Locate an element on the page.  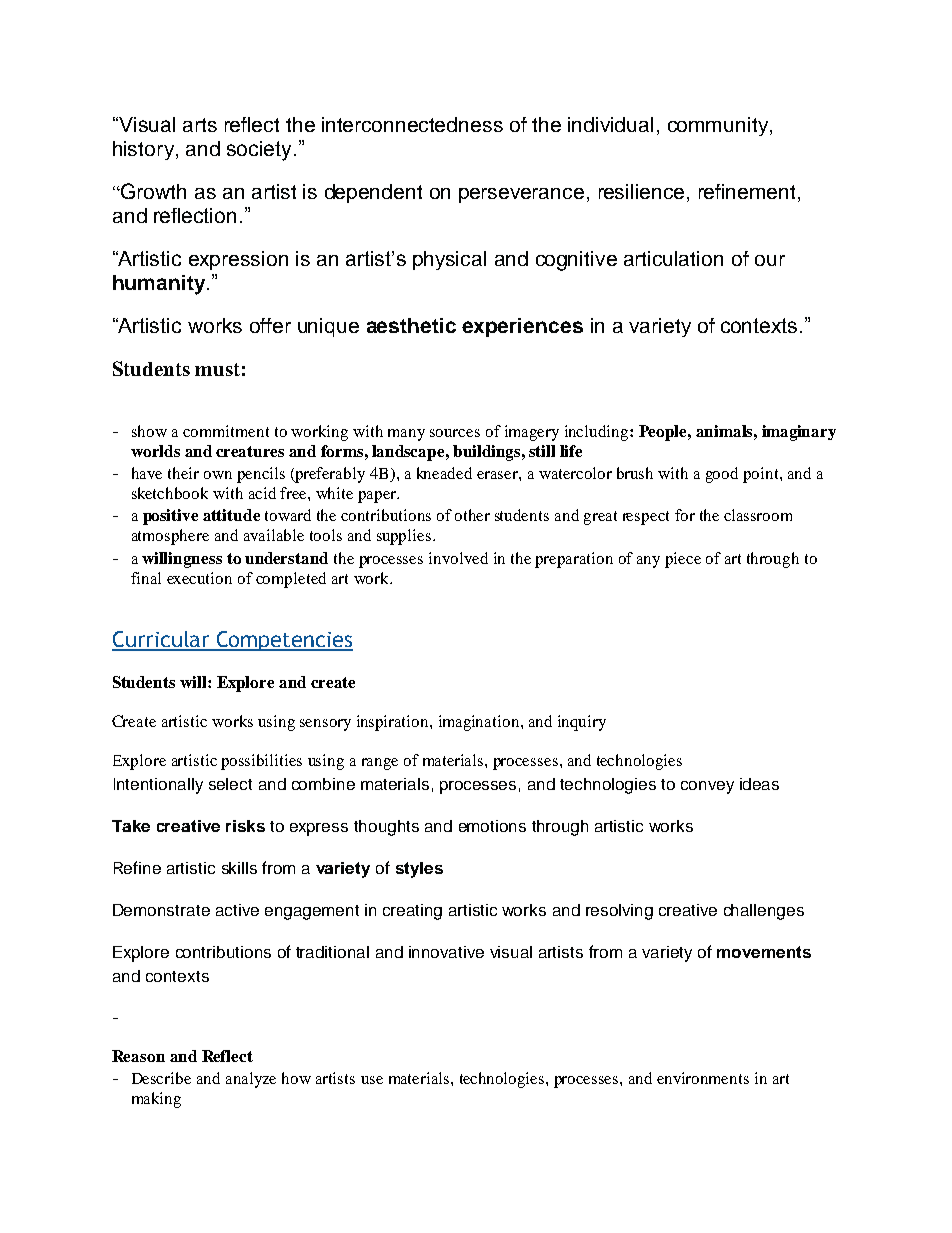
community is located at coordinates (718, 126).
